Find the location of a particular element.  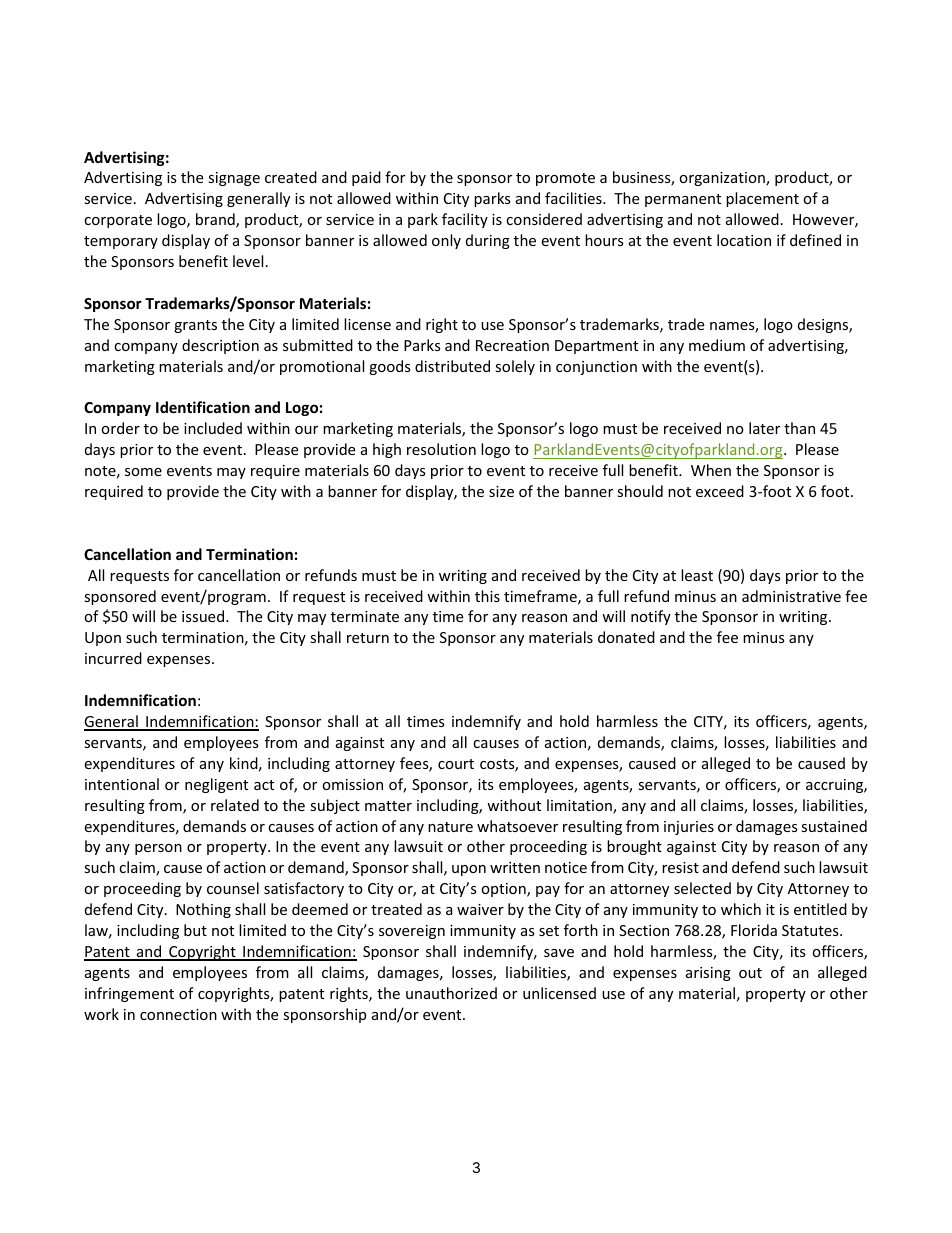

connection is located at coordinates (178, 1014).
